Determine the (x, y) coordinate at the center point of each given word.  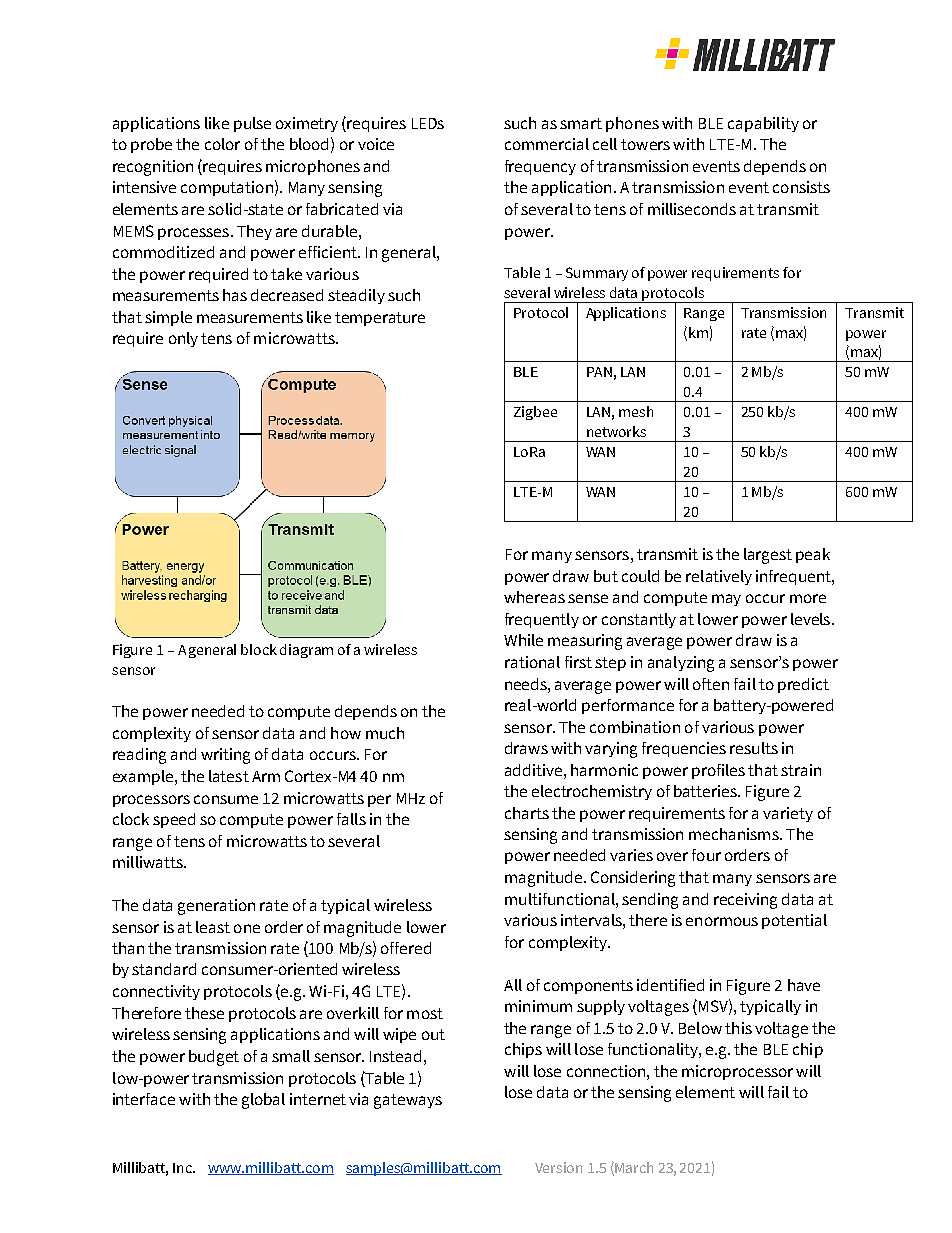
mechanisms (735, 834)
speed (174, 820)
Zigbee (535, 413)
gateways (408, 1101)
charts (527, 813)
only (183, 339)
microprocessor (737, 1072)
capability (763, 124)
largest (768, 556)
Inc (184, 1168)
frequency (540, 167)
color (222, 144)
